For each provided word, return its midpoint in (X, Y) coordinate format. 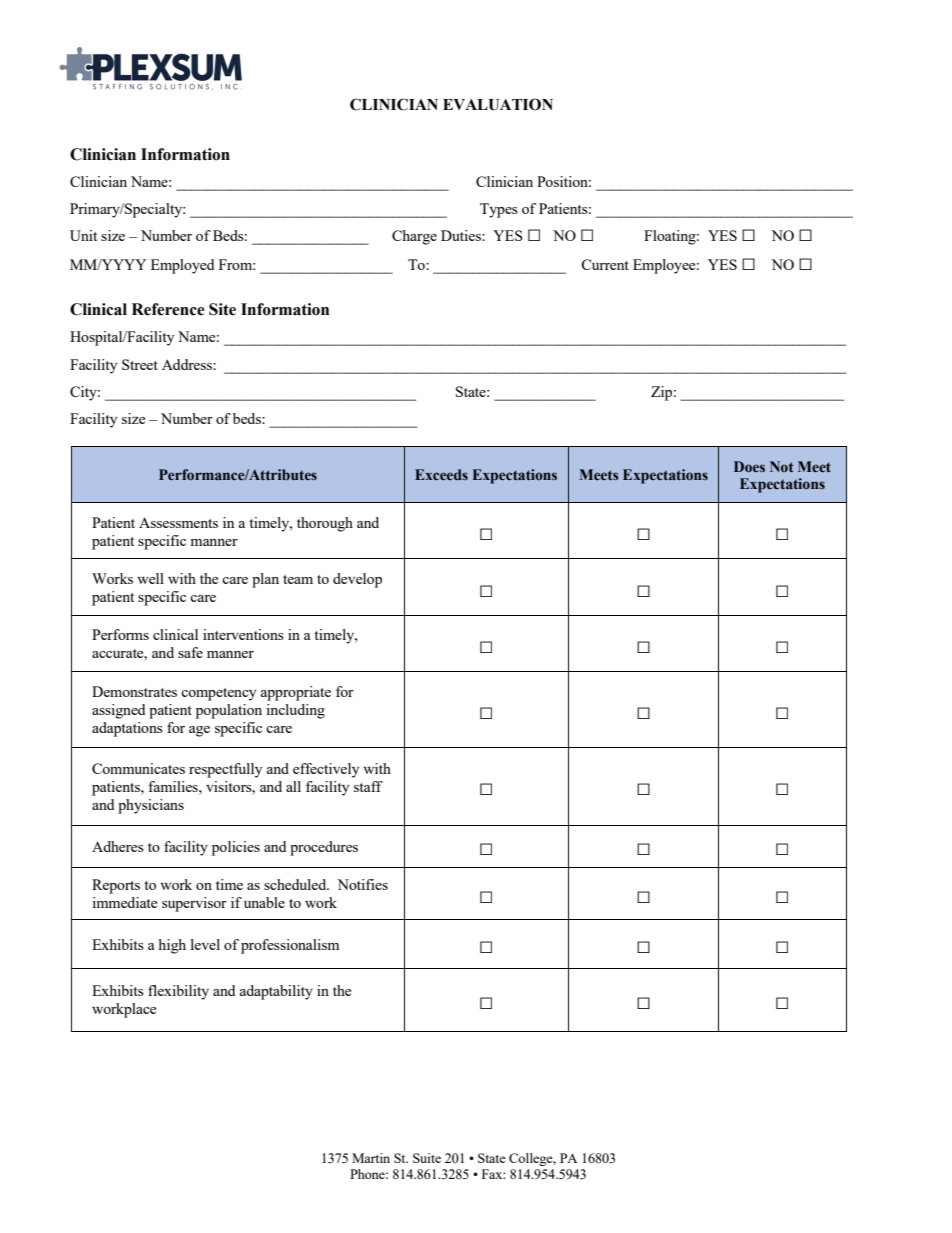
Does (749, 467)
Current (605, 264)
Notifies (362, 884)
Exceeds (441, 475)
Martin (371, 1158)
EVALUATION (498, 104)
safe (190, 652)
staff (368, 786)
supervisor (194, 904)
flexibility (178, 992)
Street (140, 364)
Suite (427, 1158)
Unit (83, 235)
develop (357, 580)
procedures (324, 848)
